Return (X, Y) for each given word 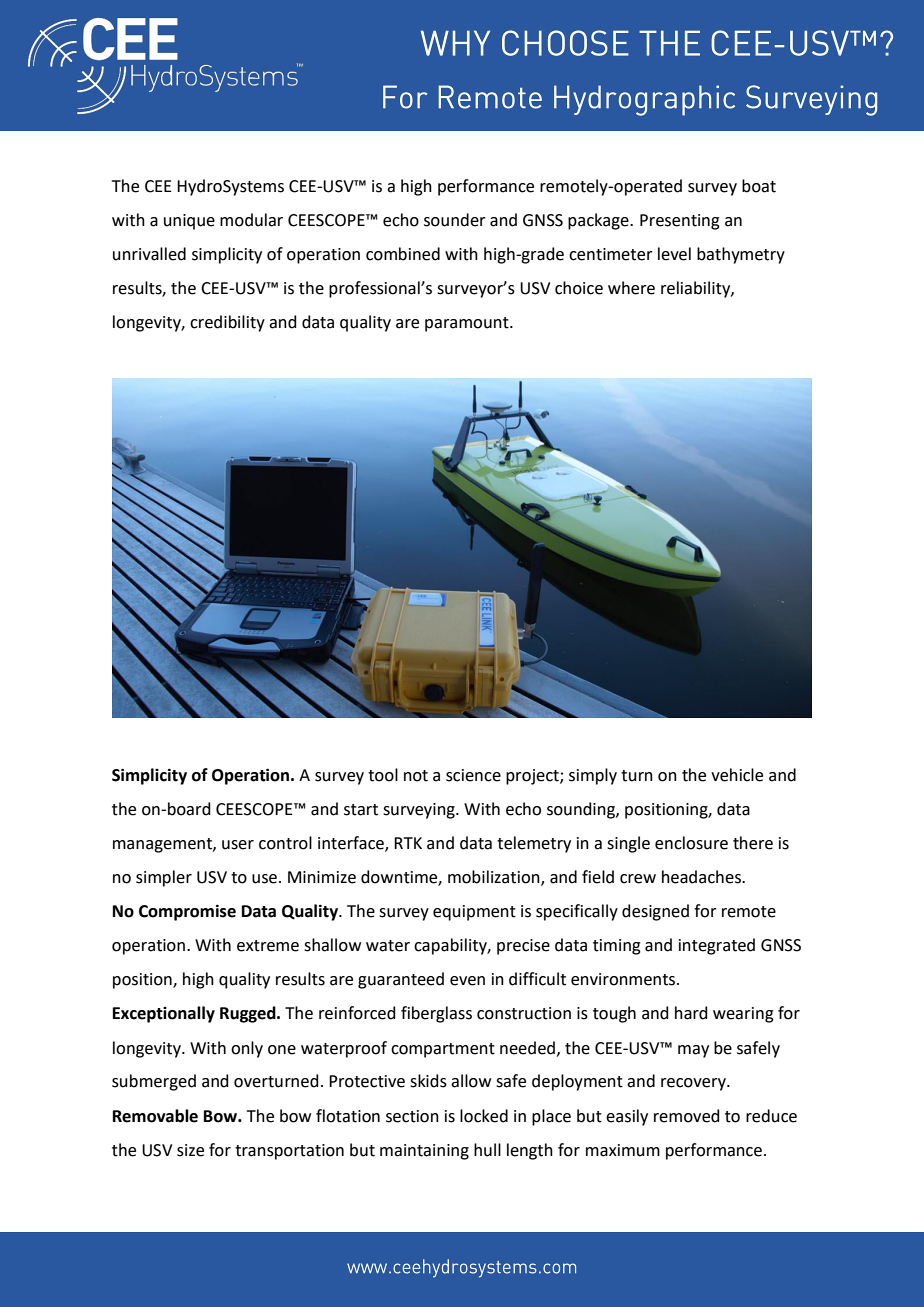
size (190, 1150)
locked (484, 1116)
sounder (455, 220)
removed (687, 1116)
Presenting (680, 222)
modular (251, 220)
